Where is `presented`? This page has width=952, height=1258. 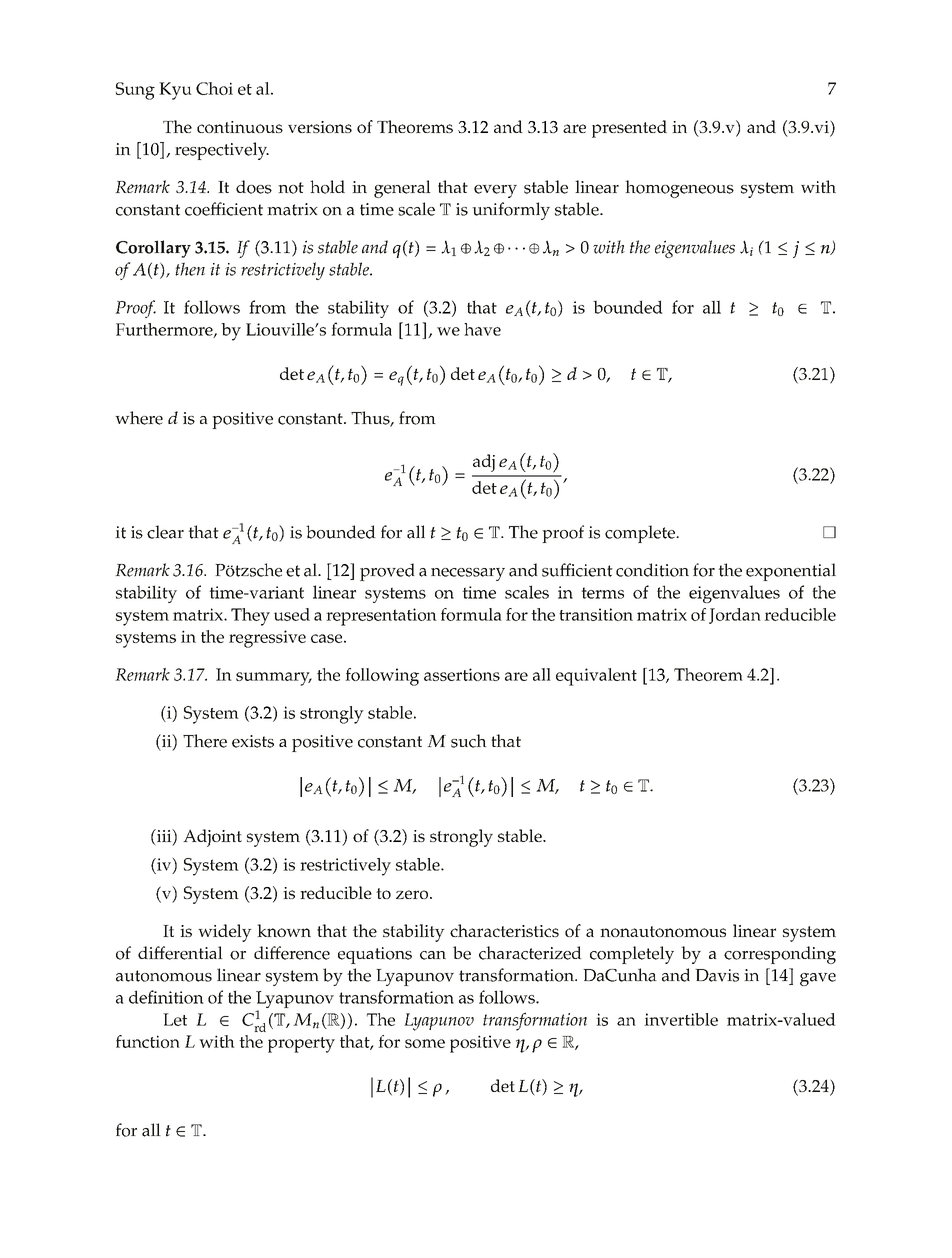
presented is located at coordinates (629, 129).
